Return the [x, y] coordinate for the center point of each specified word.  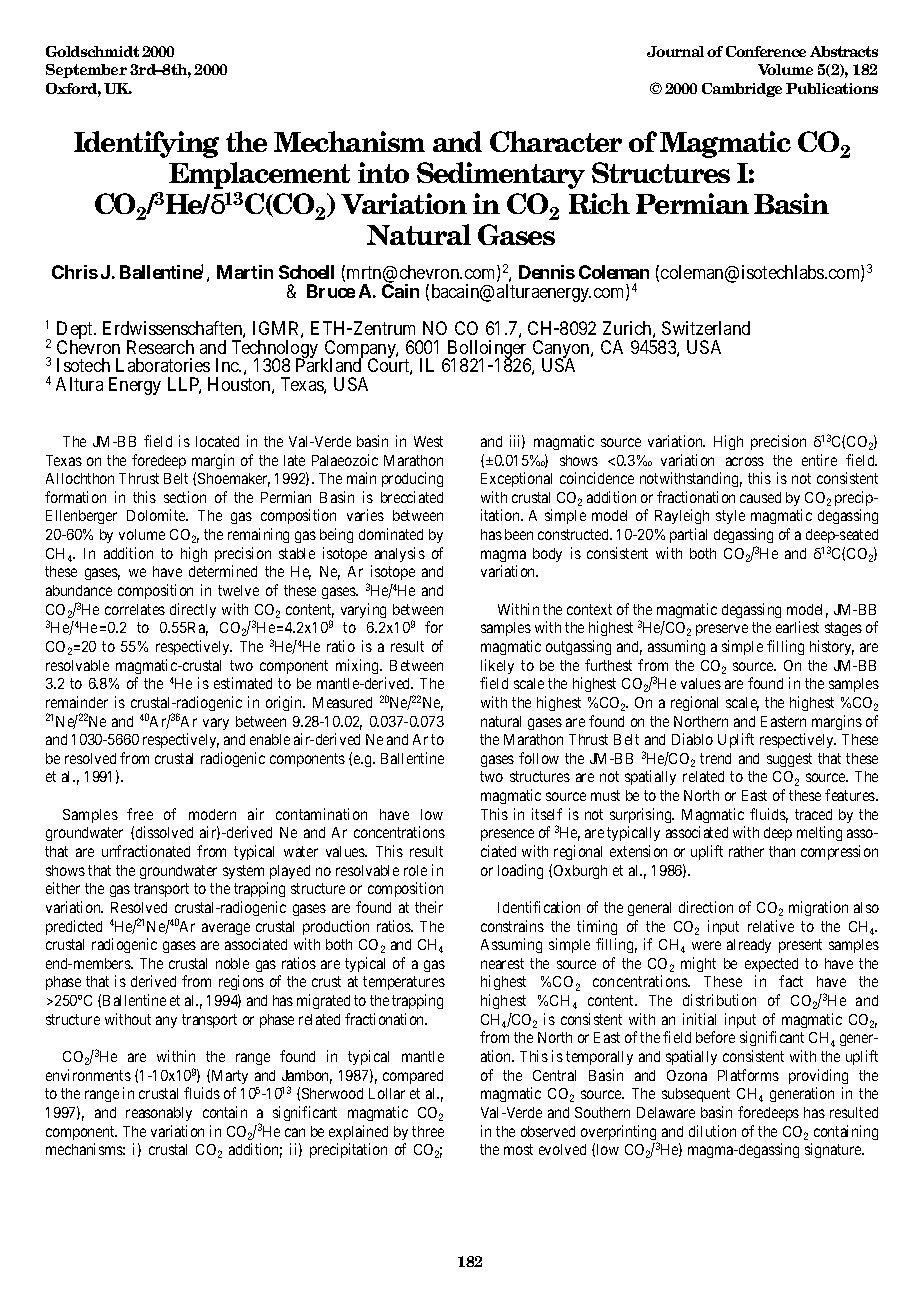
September [86, 71]
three [428, 1131]
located [217, 441]
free [140, 814]
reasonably [159, 1114]
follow [539, 758]
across [745, 461]
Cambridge [742, 90]
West [428, 441]
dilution [712, 1131]
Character [556, 141]
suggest [789, 760]
